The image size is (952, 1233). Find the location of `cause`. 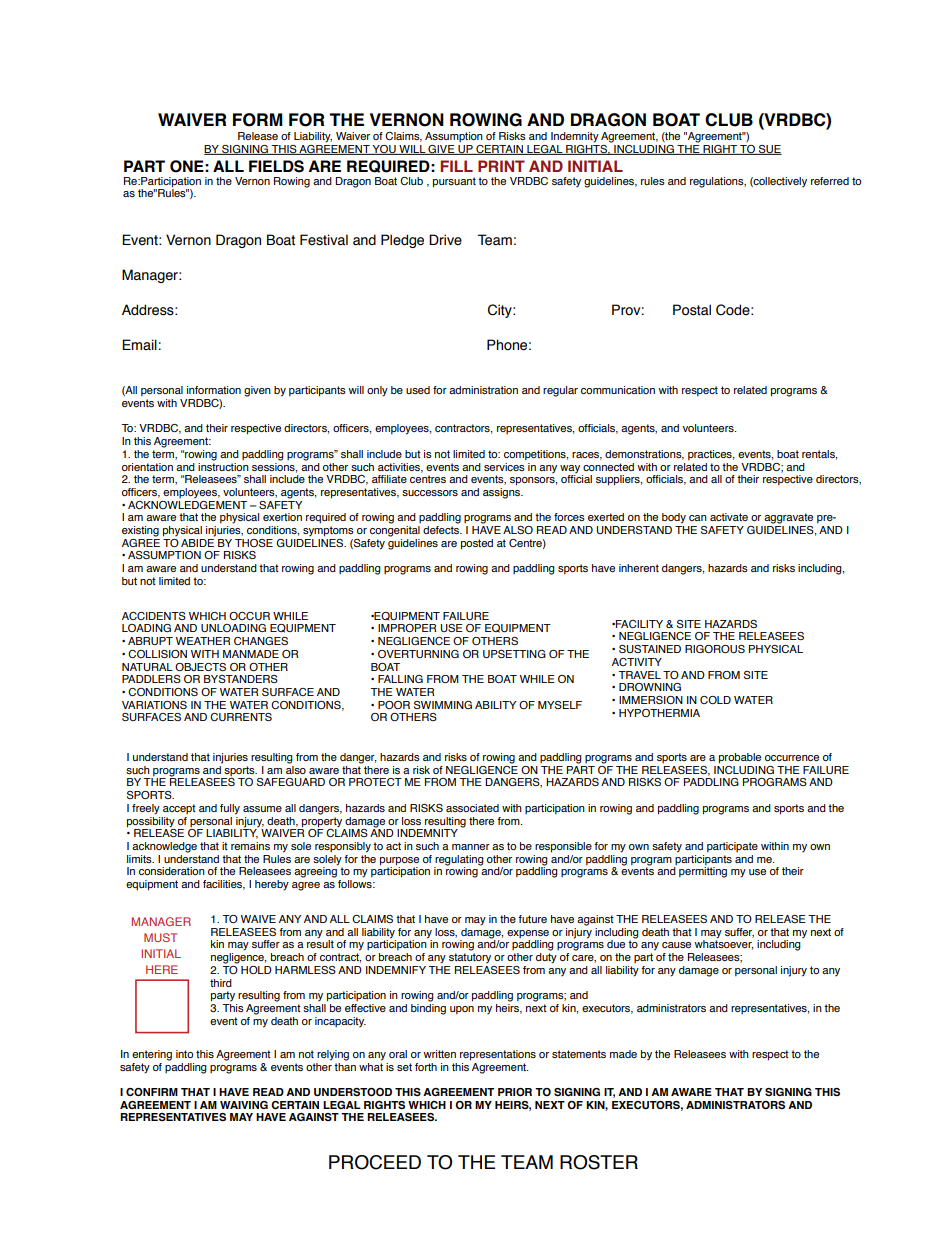

cause is located at coordinates (676, 945).
